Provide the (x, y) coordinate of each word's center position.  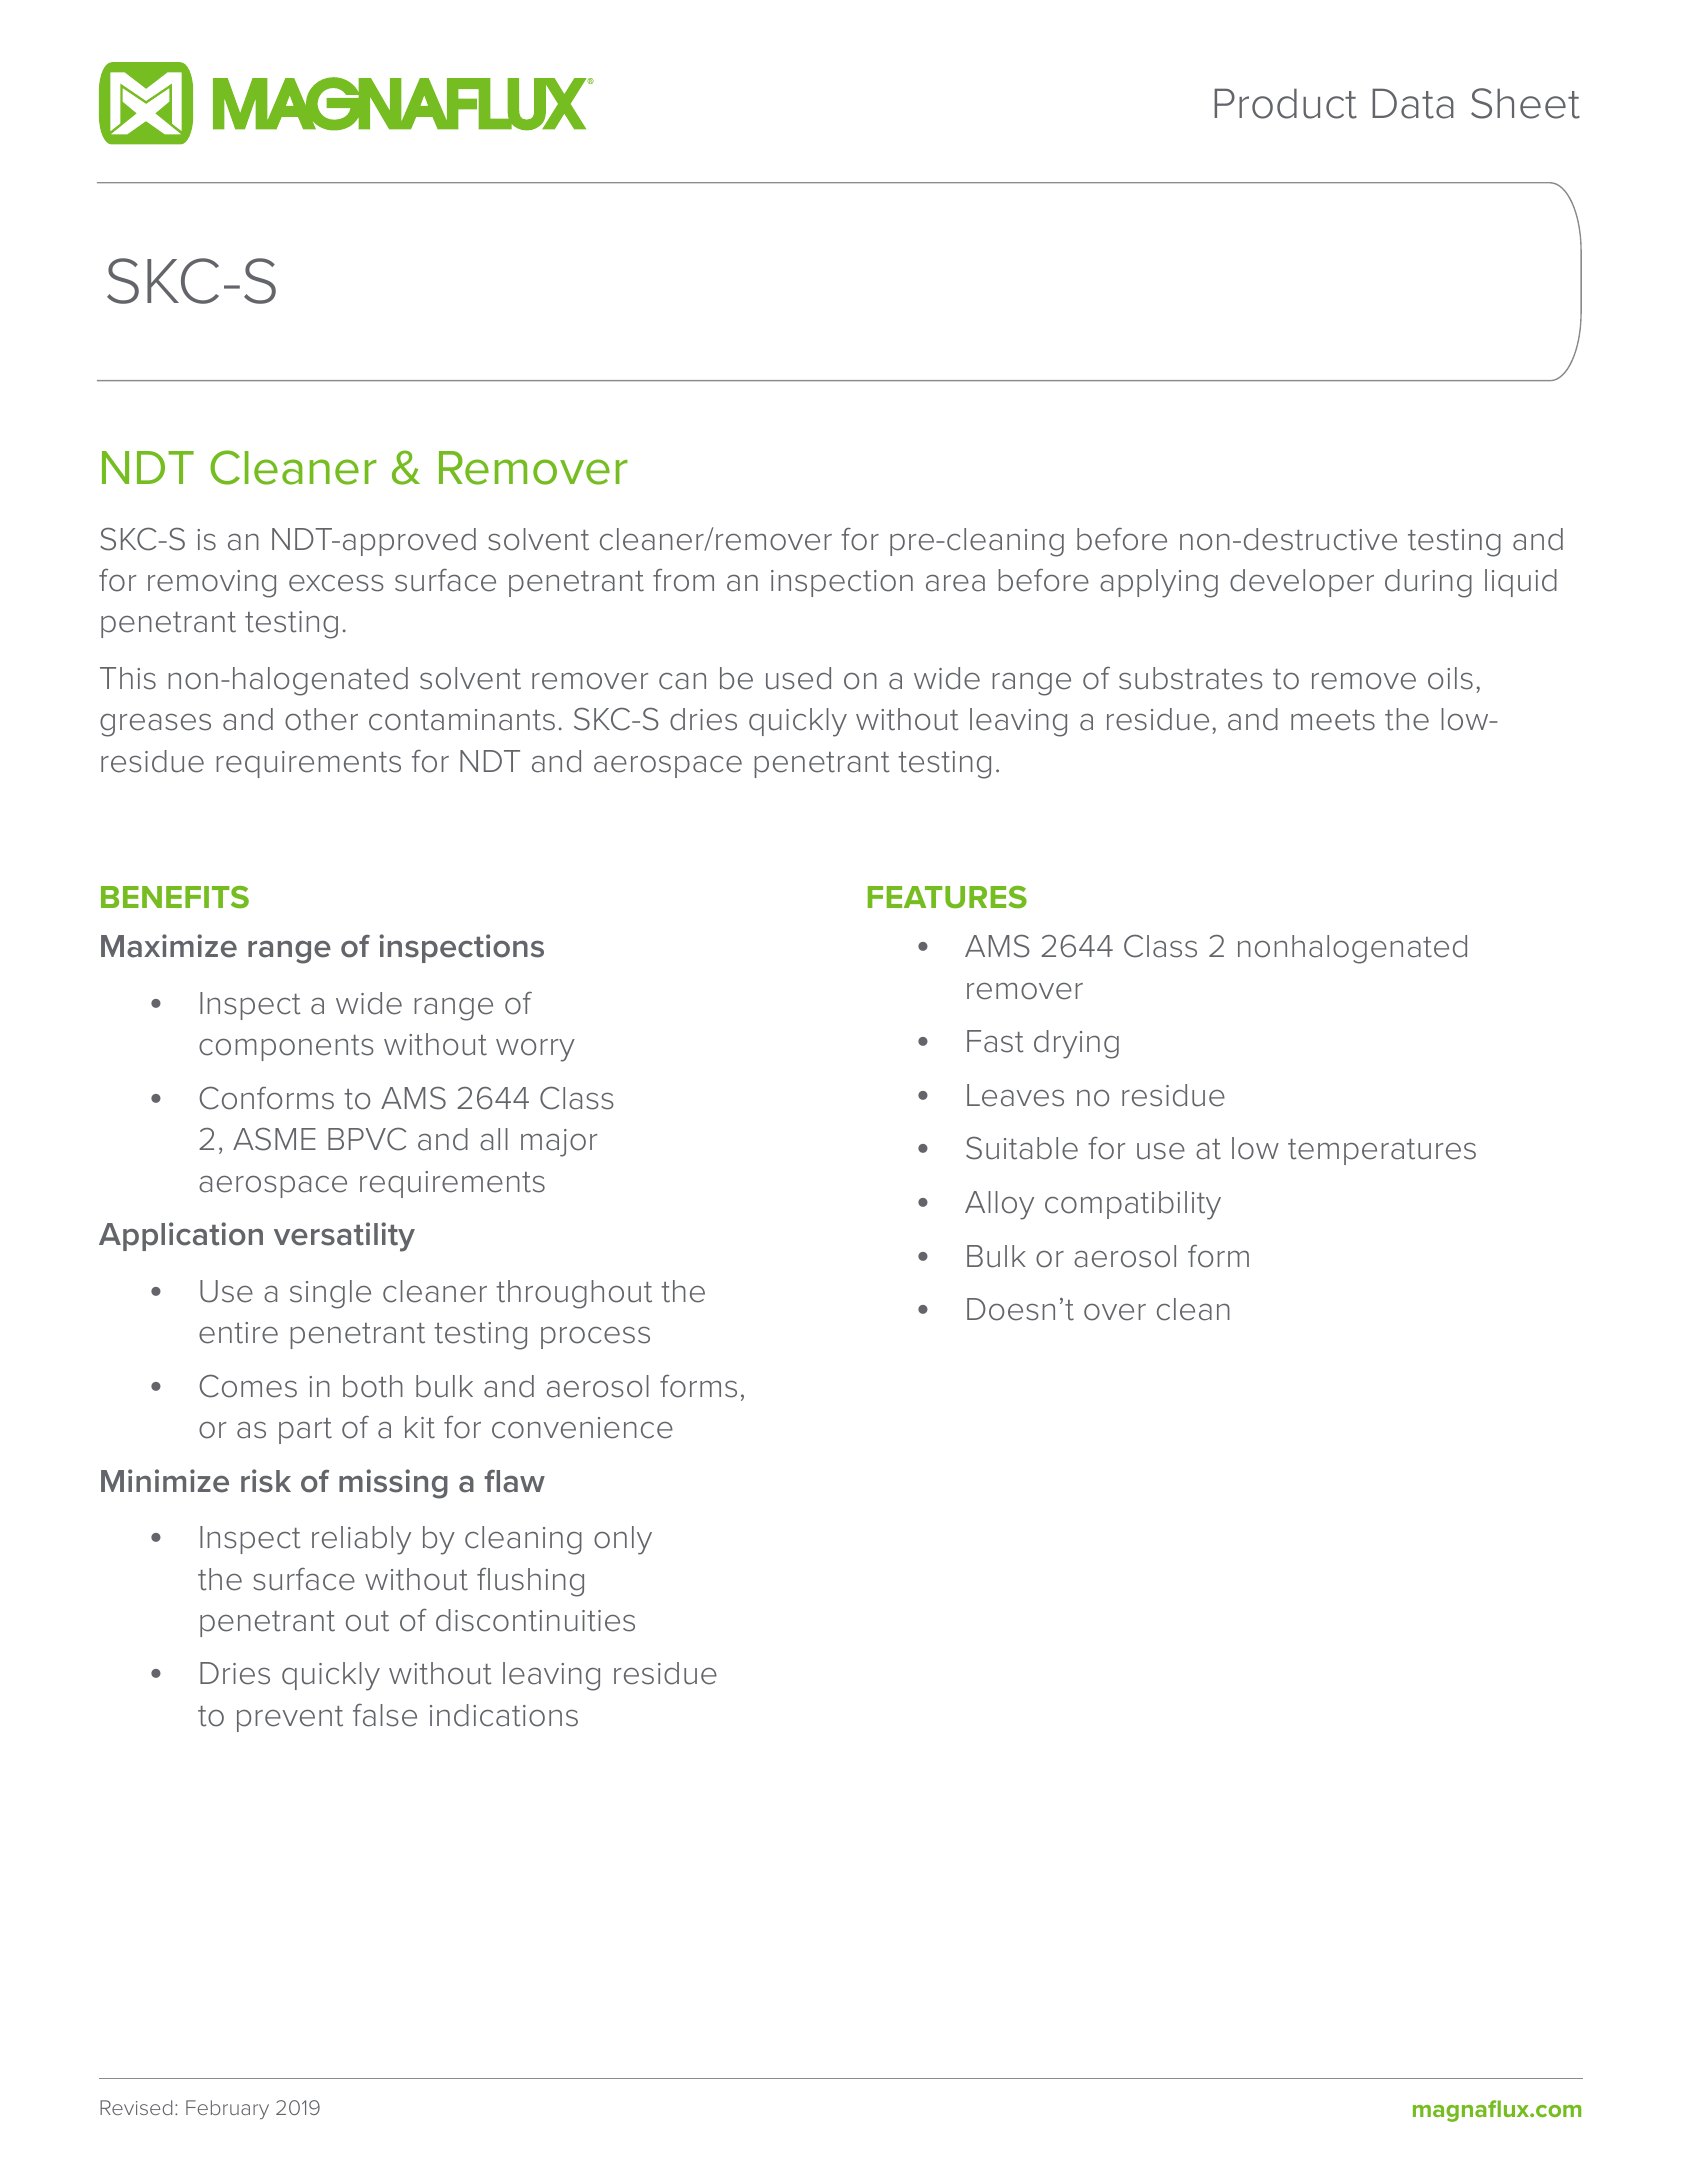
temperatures (1382, 1152)
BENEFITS (175, 897)
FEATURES (947, 897)
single (330, 1294)
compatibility (1133, 1205)
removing (212, 584)
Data (1413, 103)
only (623, 1540)
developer (1302, 583)
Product (1285, 103)
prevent (290, 1719)
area (955, 583)
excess (336, 583)
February (227, 2109)
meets (1333, 720)
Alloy (999, 1205)
